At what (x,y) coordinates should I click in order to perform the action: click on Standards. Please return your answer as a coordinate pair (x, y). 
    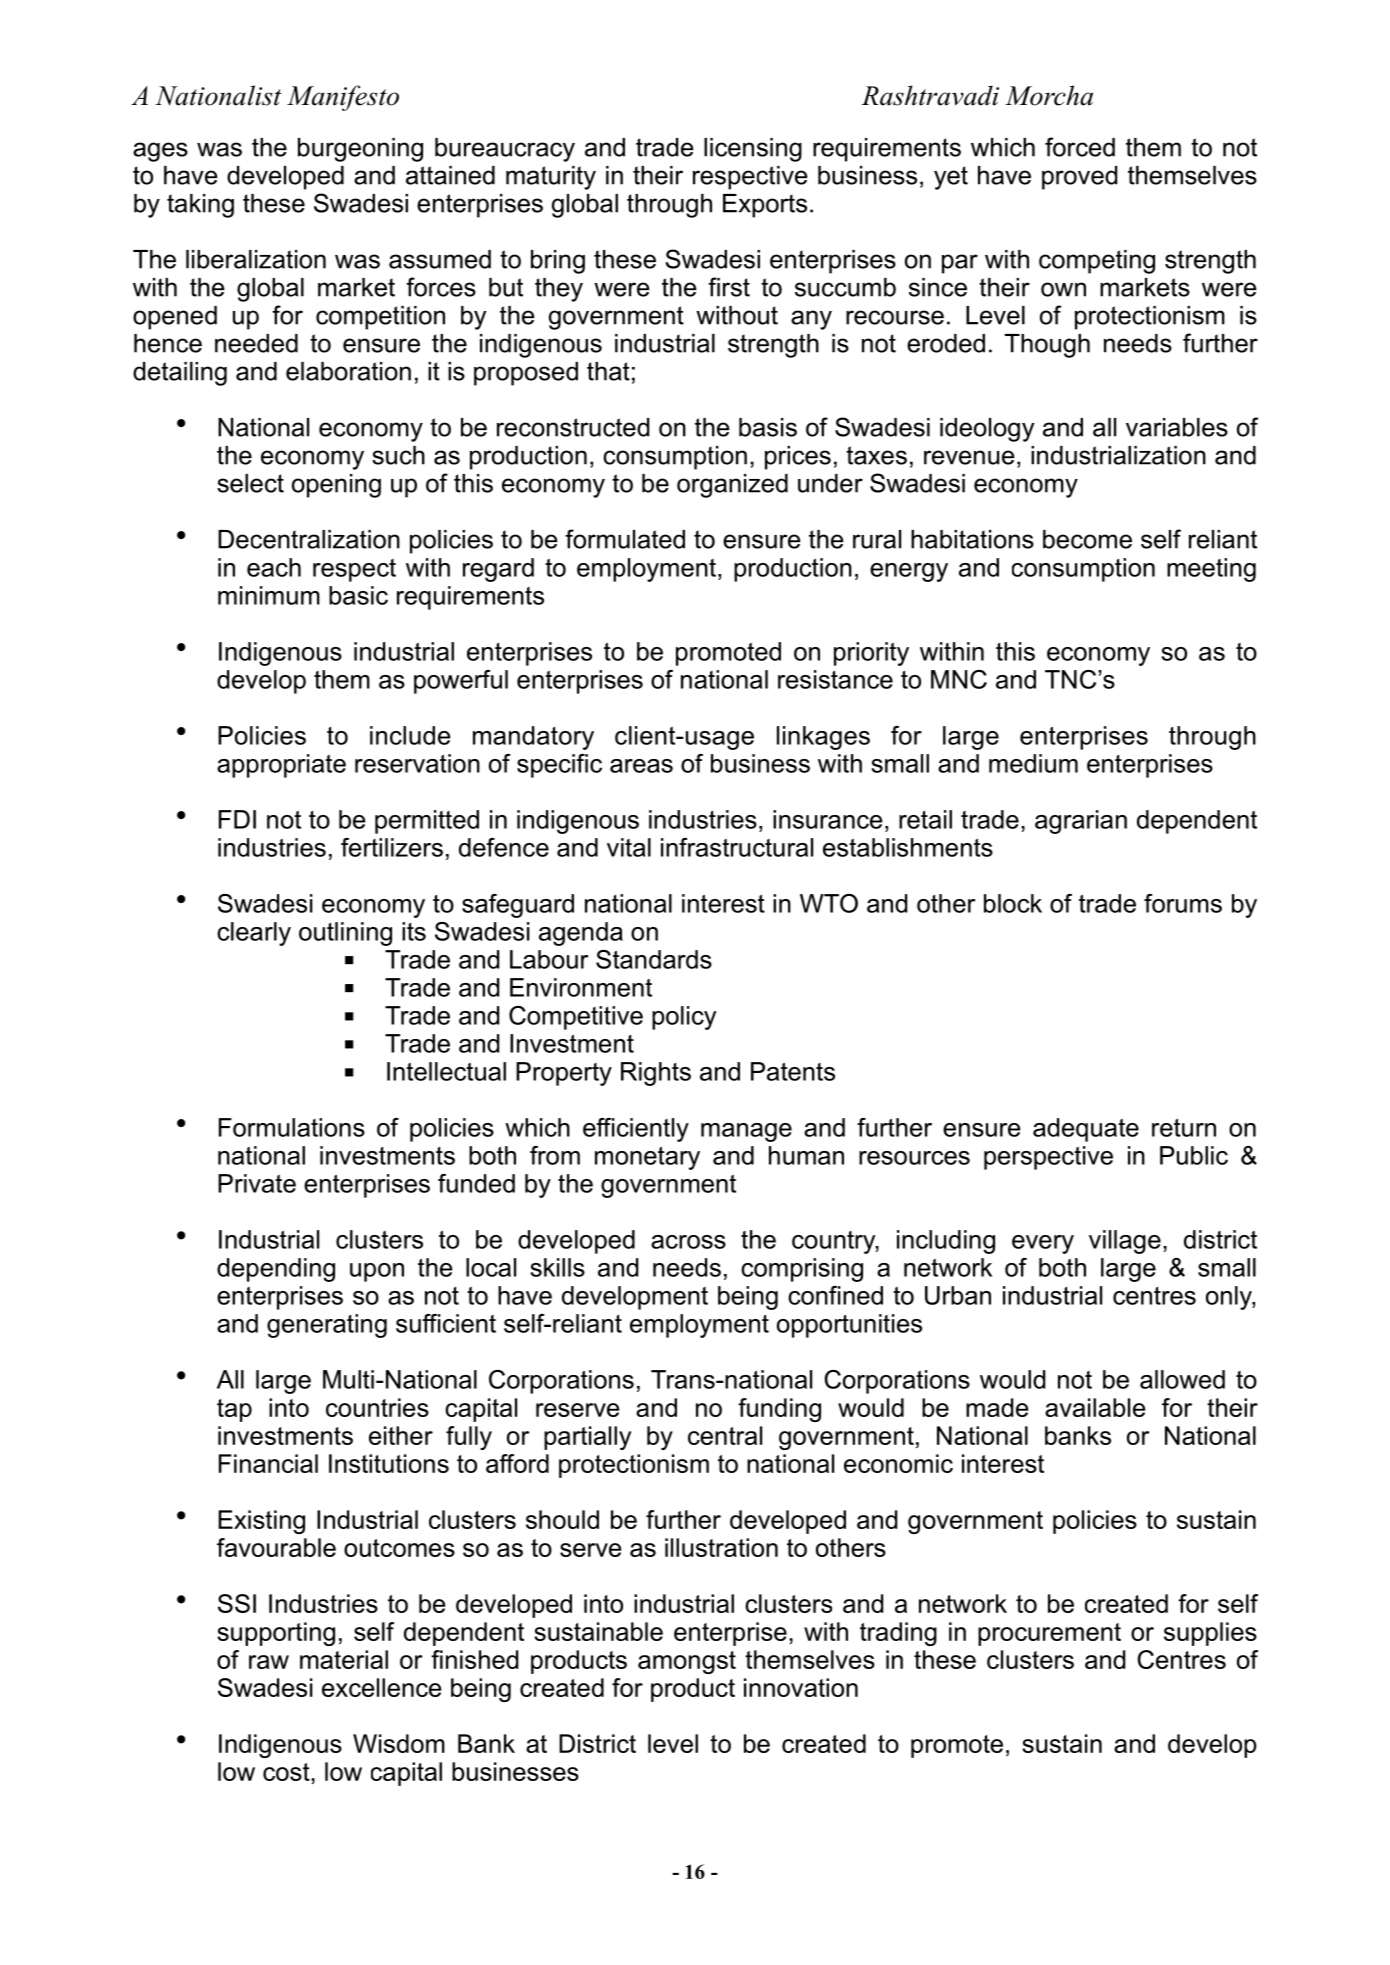
    Looking at the image, I should click on (654, 959).
